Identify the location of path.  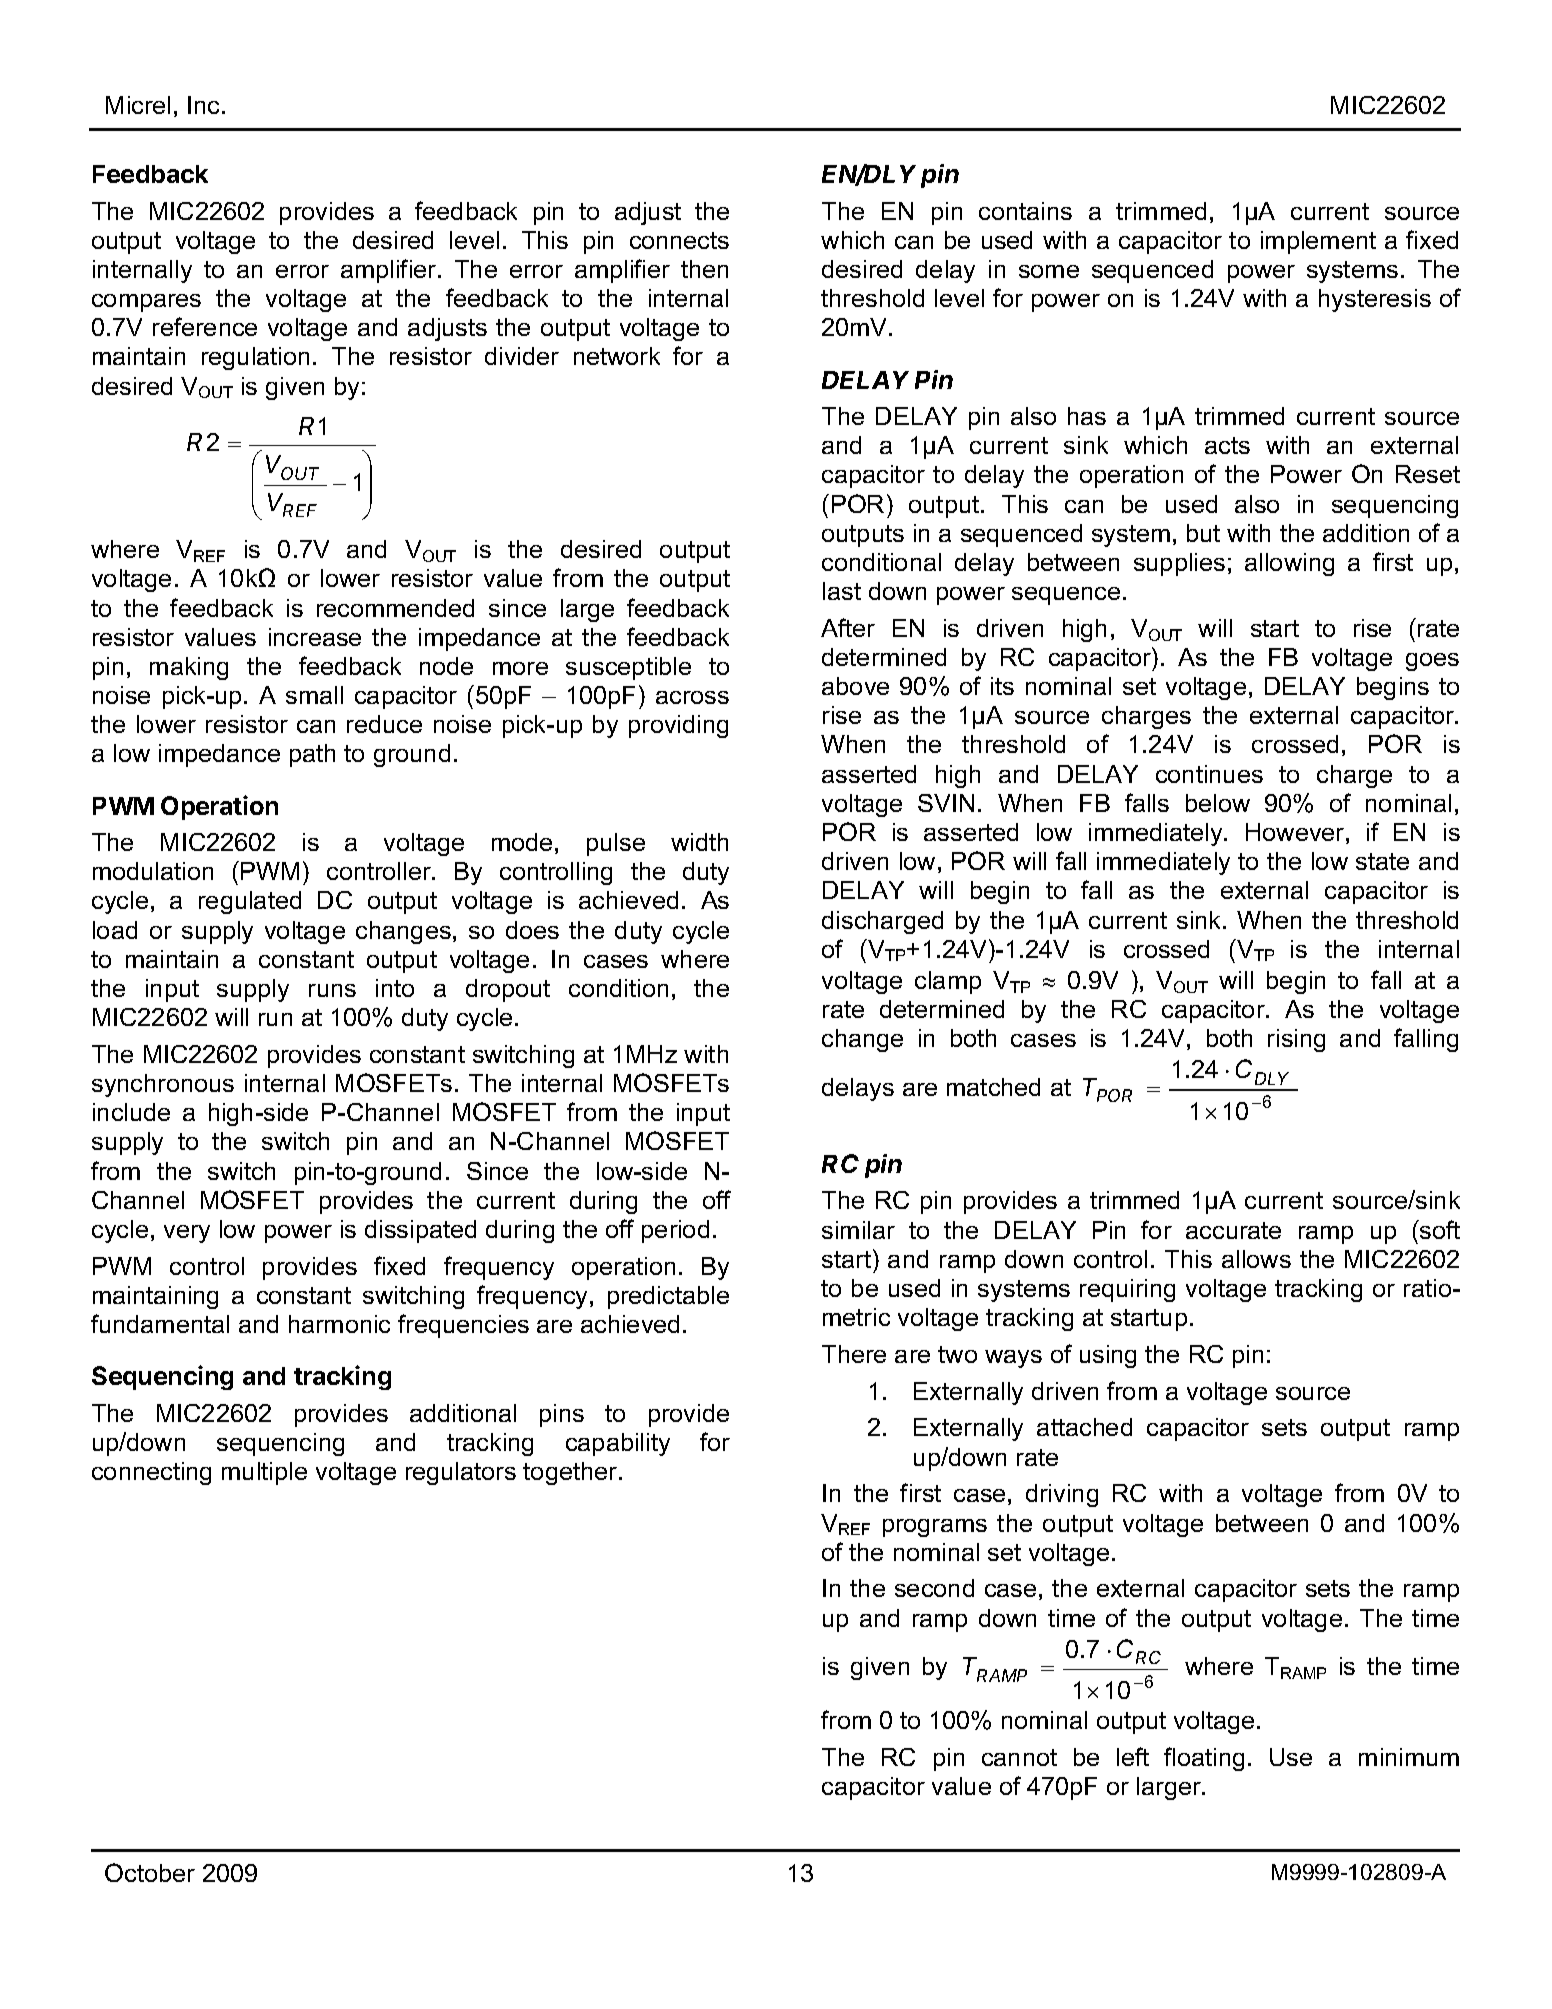
(312, 755).
